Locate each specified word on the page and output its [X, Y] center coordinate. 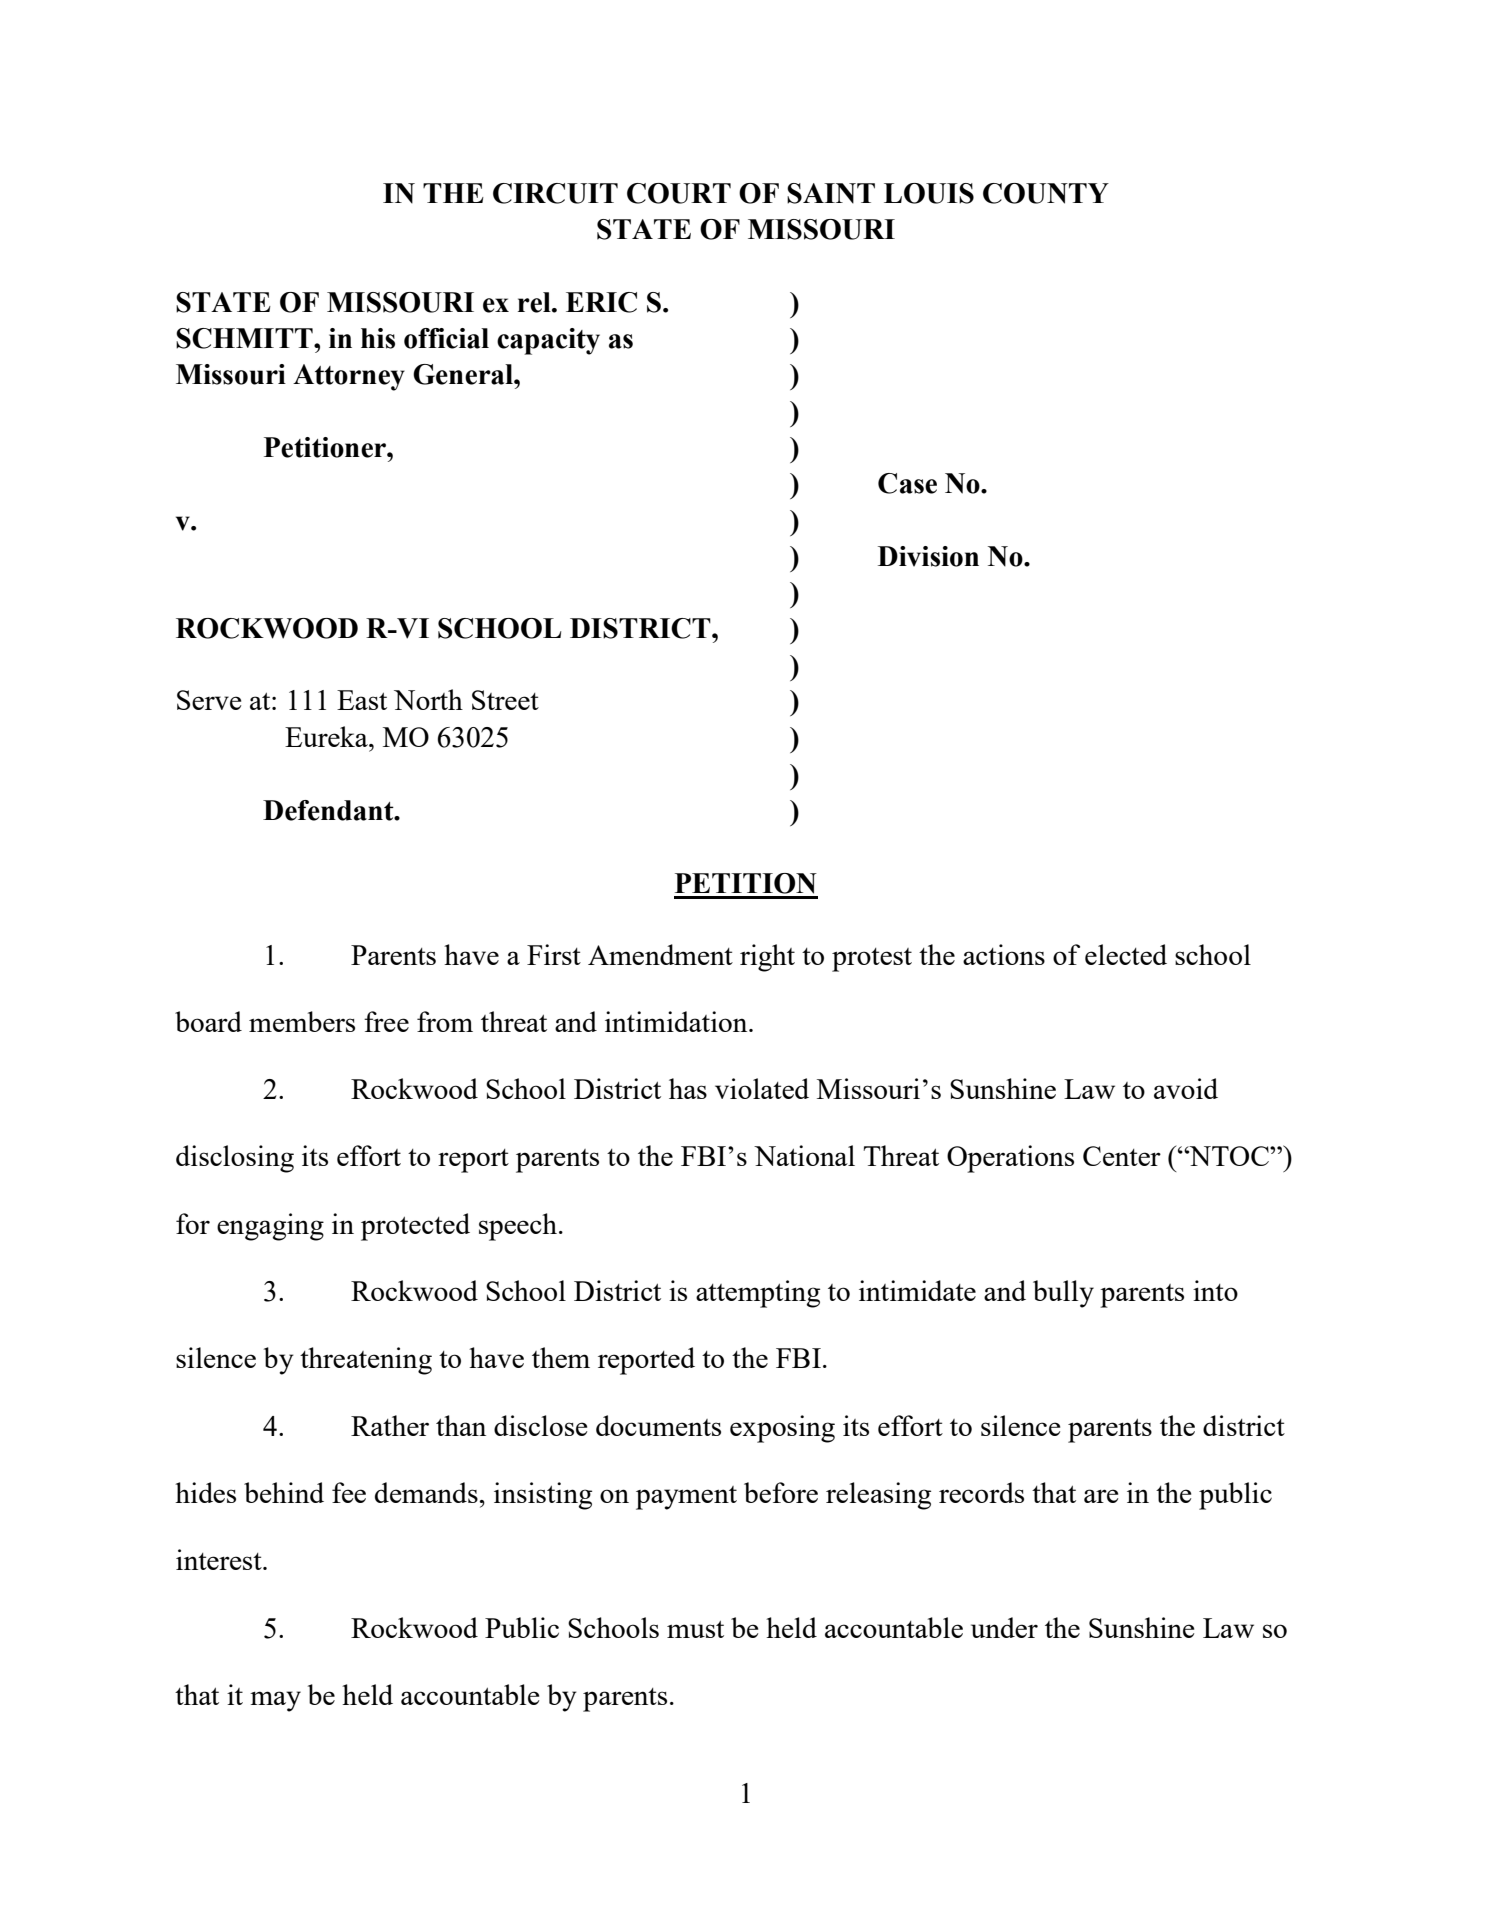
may [275, 1701]
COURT [679, 193]
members [302, 1021]
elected [1126, 954]
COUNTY [1046, 193]
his [378, 338]
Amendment [660, 954]
